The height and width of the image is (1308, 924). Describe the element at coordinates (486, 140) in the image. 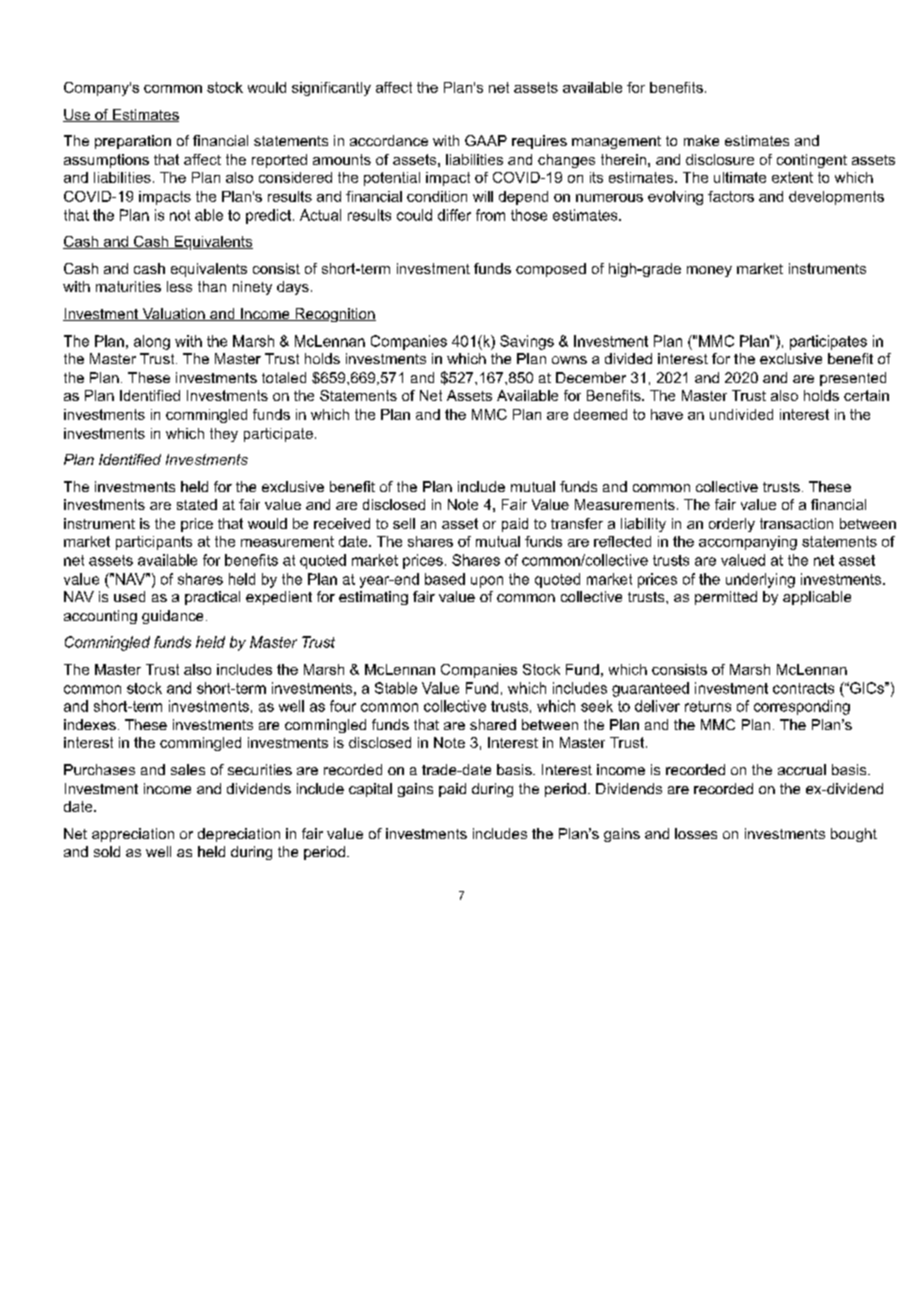

I see `GAAP` at that location.
